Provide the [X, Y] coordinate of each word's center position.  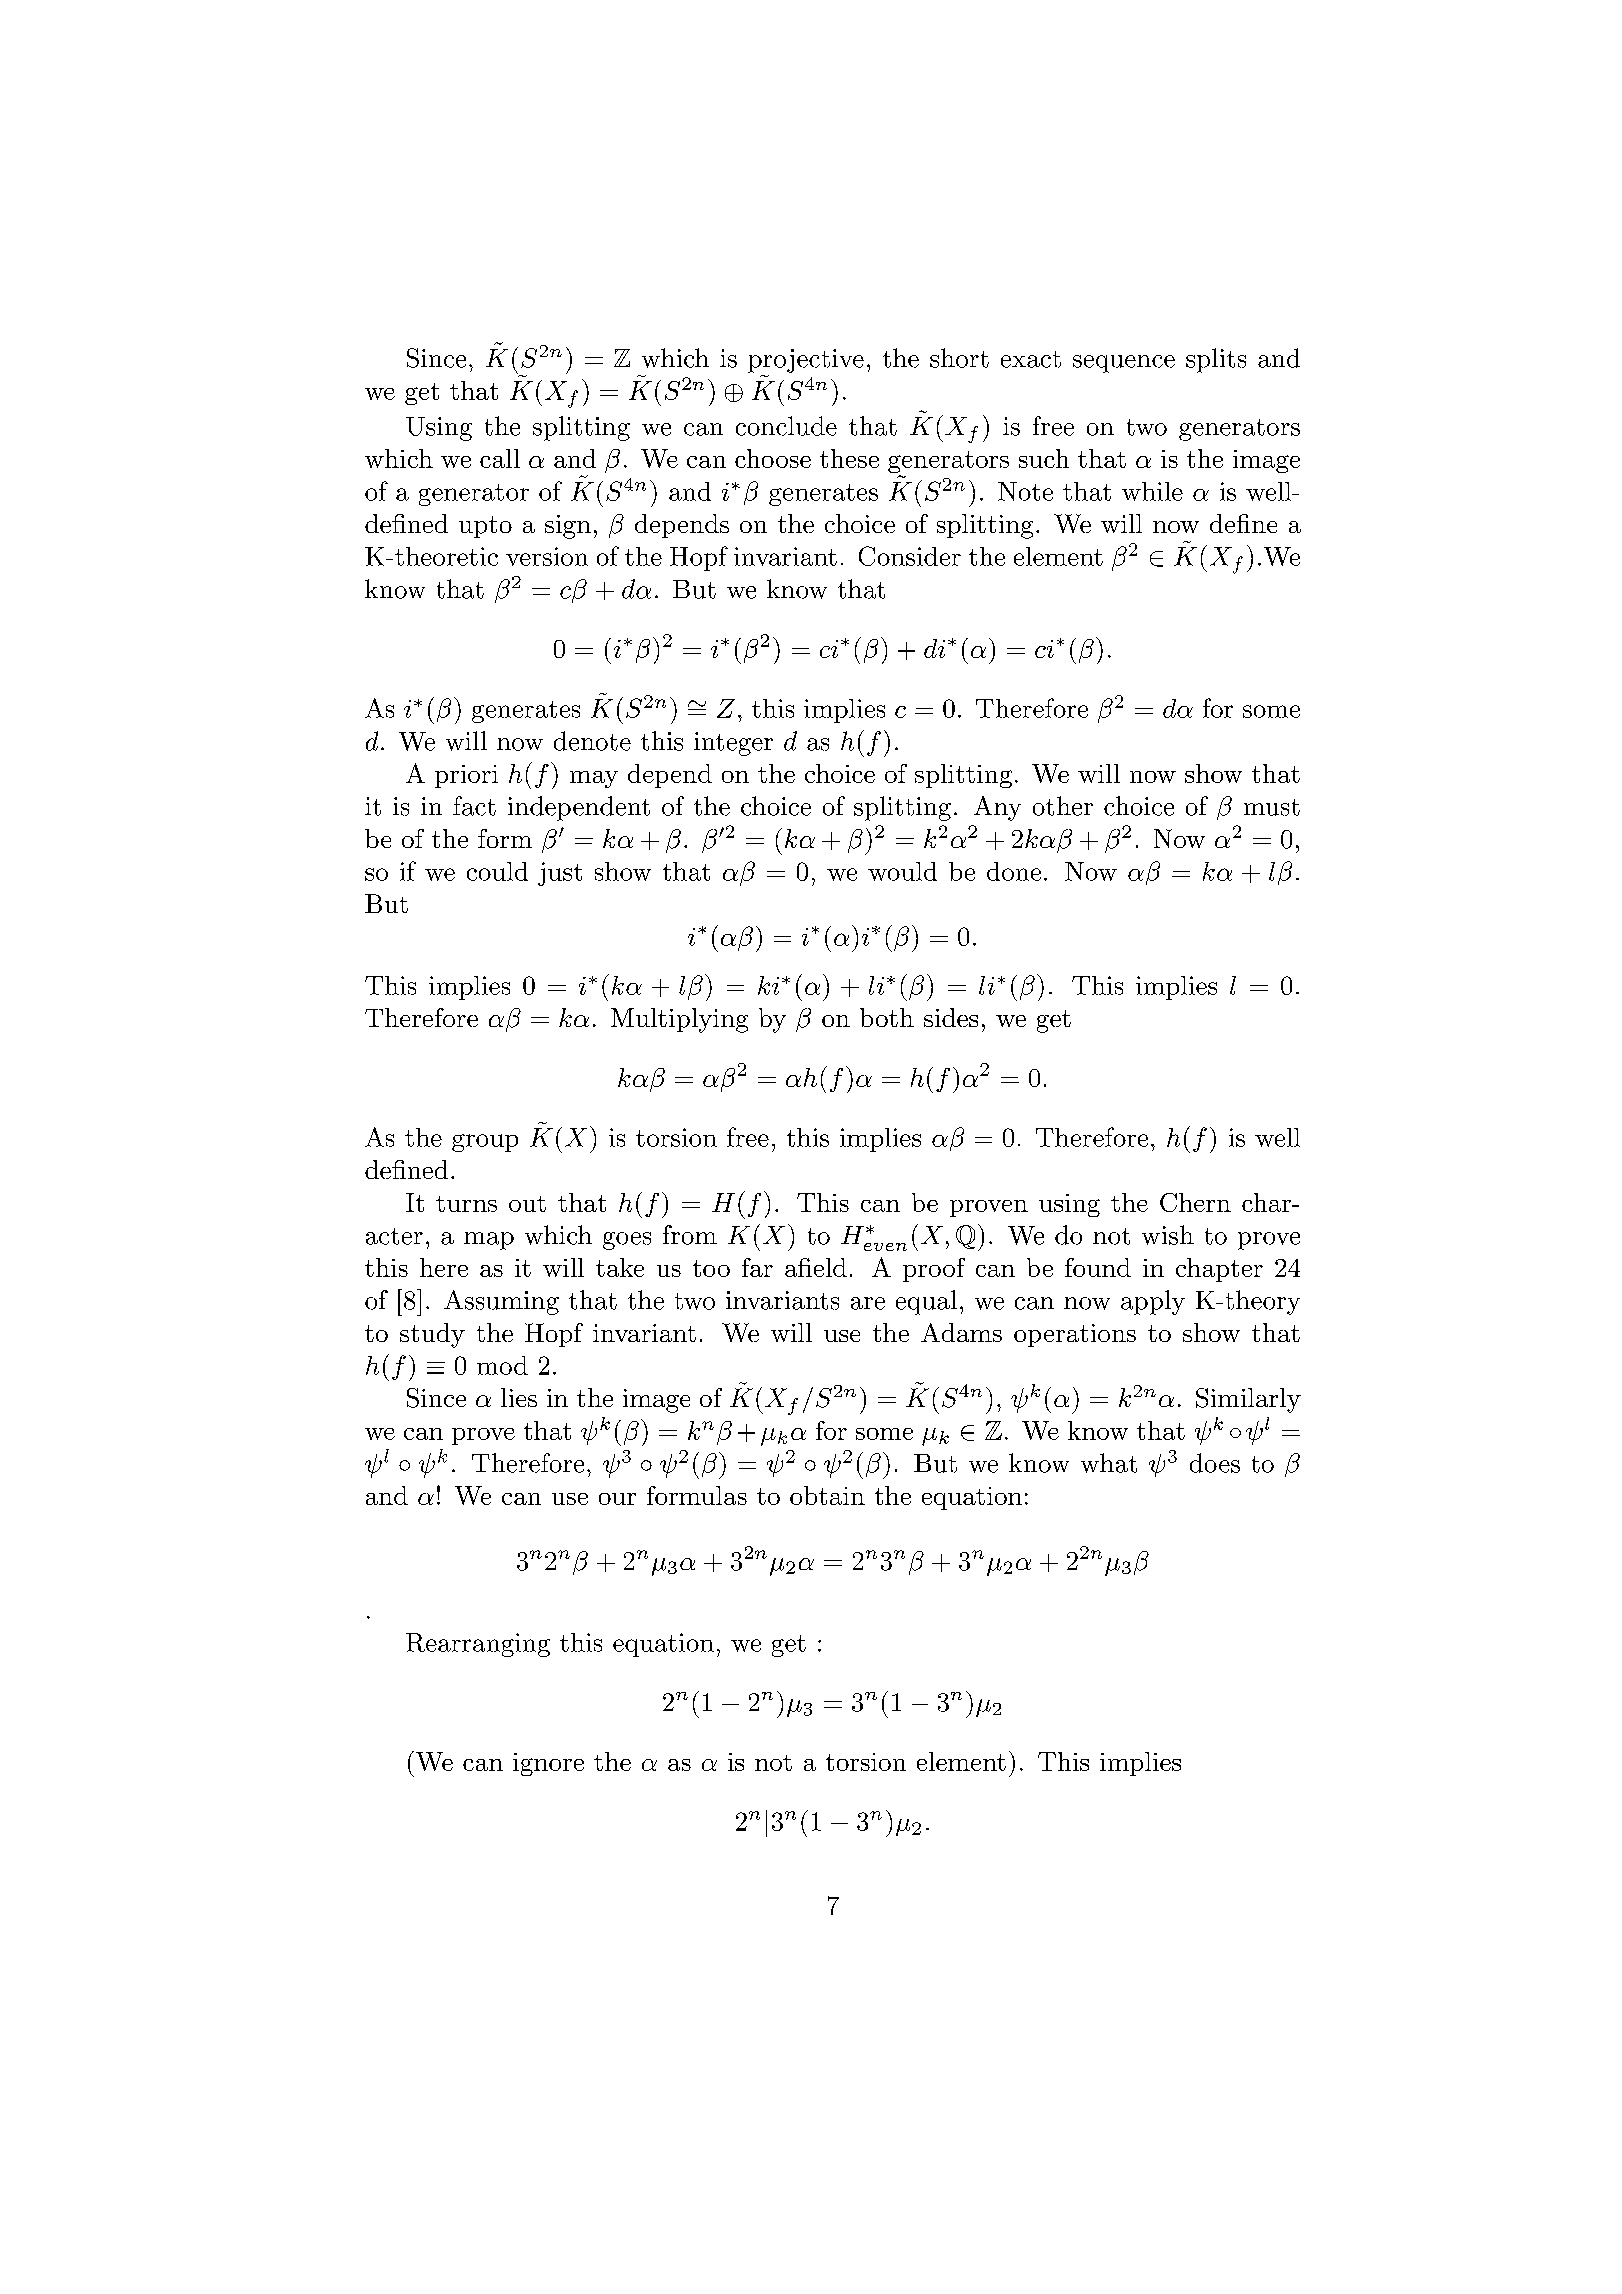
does [1215, 1463]
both [887, 1017]
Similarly [1248, 1400]
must [1272, 807]
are [868, 1303]
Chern [1195, 1202]
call [500, 458]
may [594, 779]
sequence [1124, 364]
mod [502, 1365]
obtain [827, 1495]
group [485, 1143]
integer [733, 744]
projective [806, 361]
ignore [548, 1764]
